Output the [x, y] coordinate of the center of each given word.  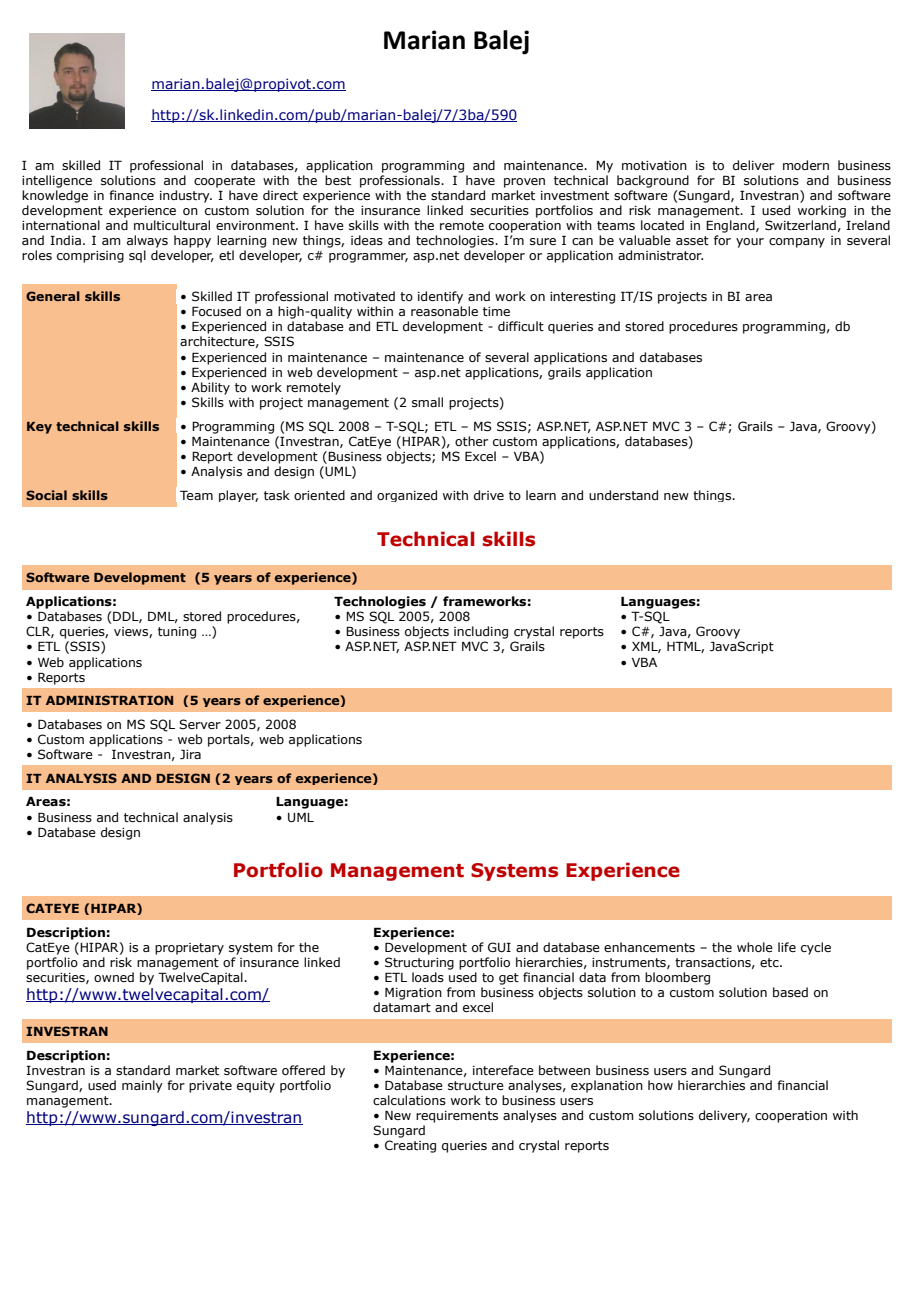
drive [489, 495]
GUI [499, 947]
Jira [190, 754]
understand [623, 495]
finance [131, 195]
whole [755, 947]
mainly [142, 1086]
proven [524, 183]
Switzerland [800, 225]
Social [46, 495]
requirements [457, 1117]
